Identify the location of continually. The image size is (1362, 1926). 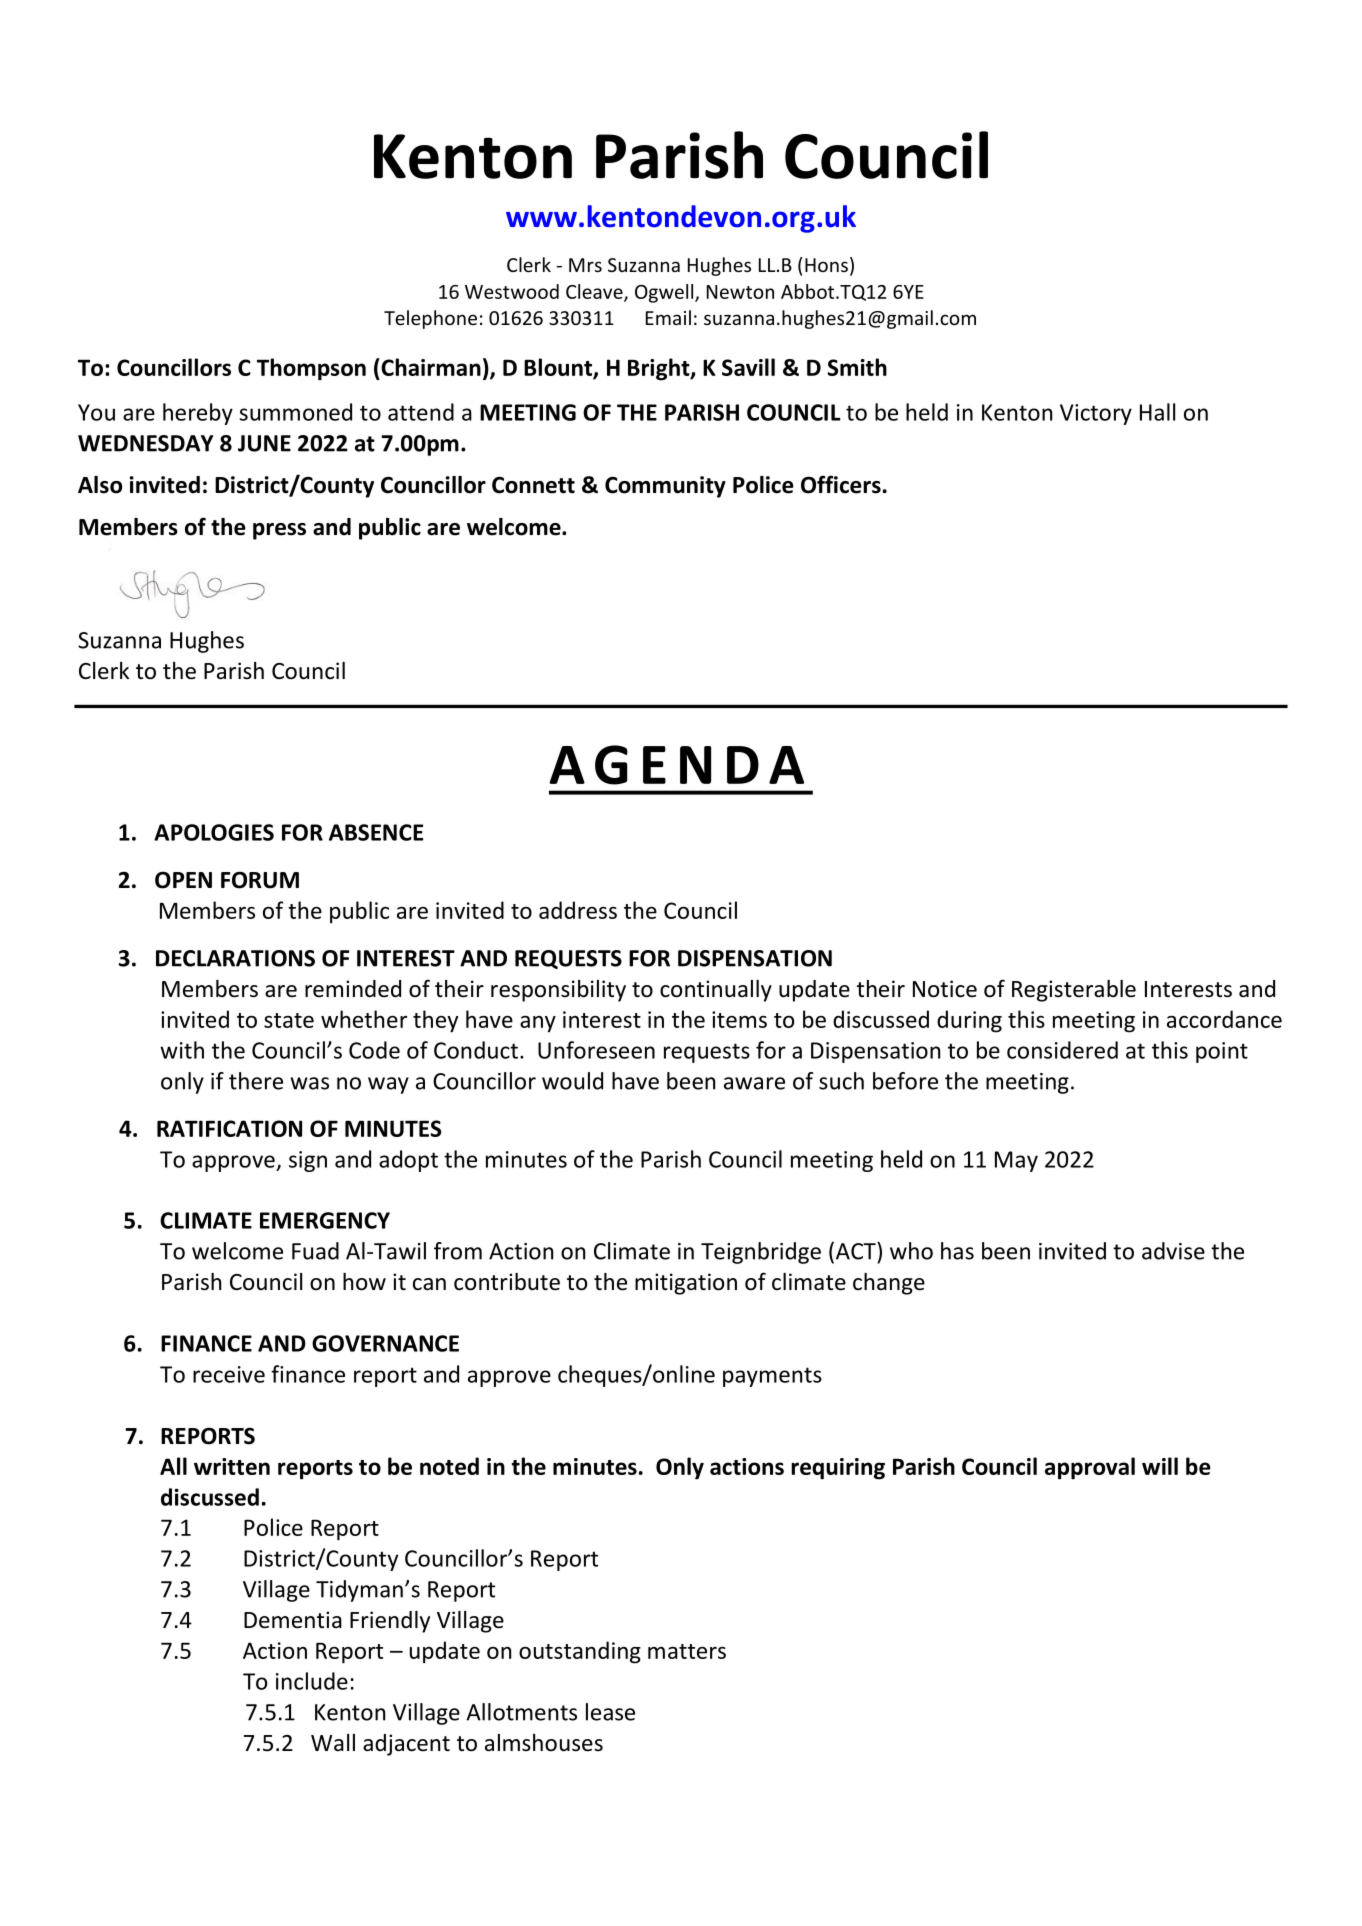
(716, 991).
